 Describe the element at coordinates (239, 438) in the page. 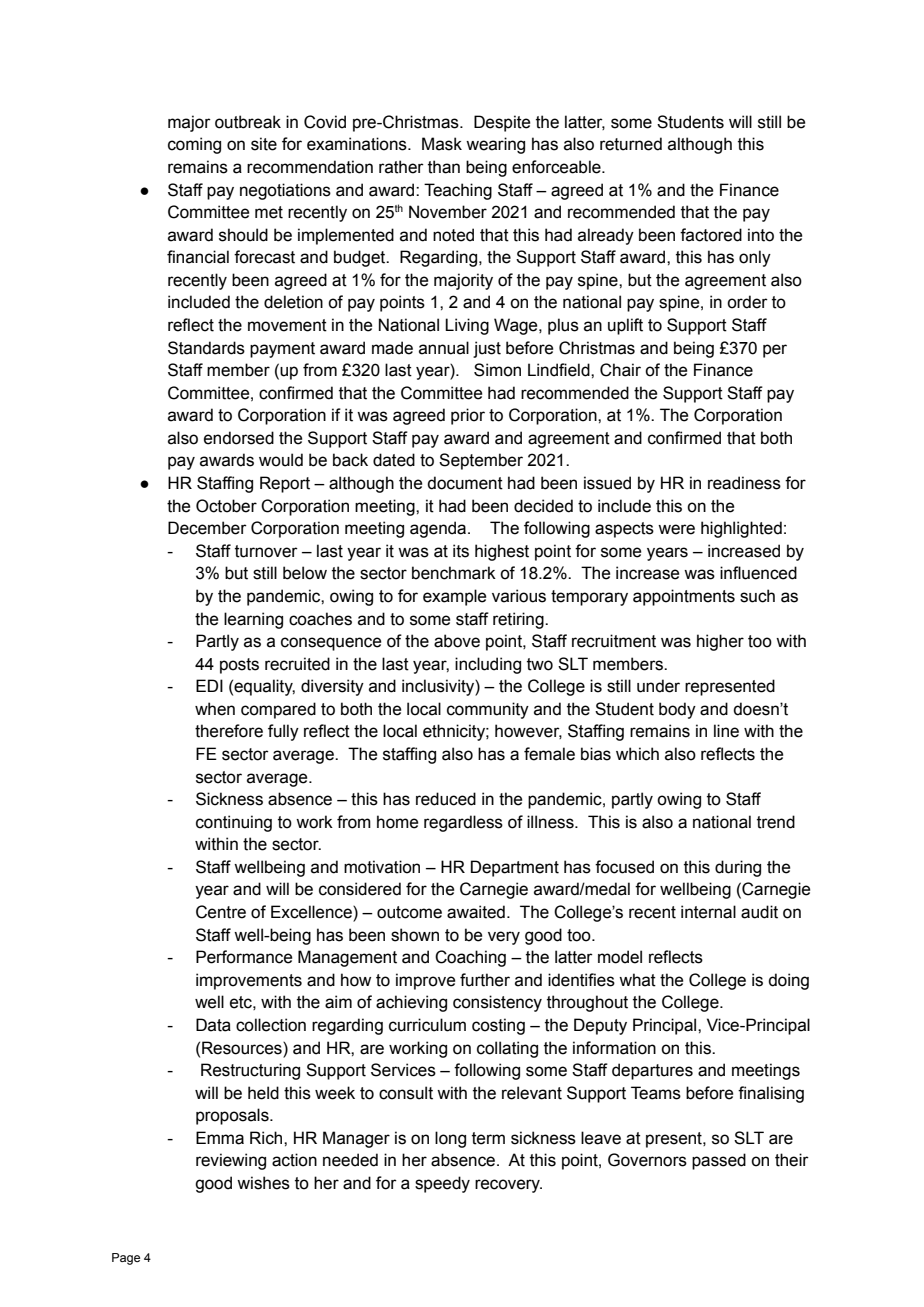

I see `endorsed` at that location.
